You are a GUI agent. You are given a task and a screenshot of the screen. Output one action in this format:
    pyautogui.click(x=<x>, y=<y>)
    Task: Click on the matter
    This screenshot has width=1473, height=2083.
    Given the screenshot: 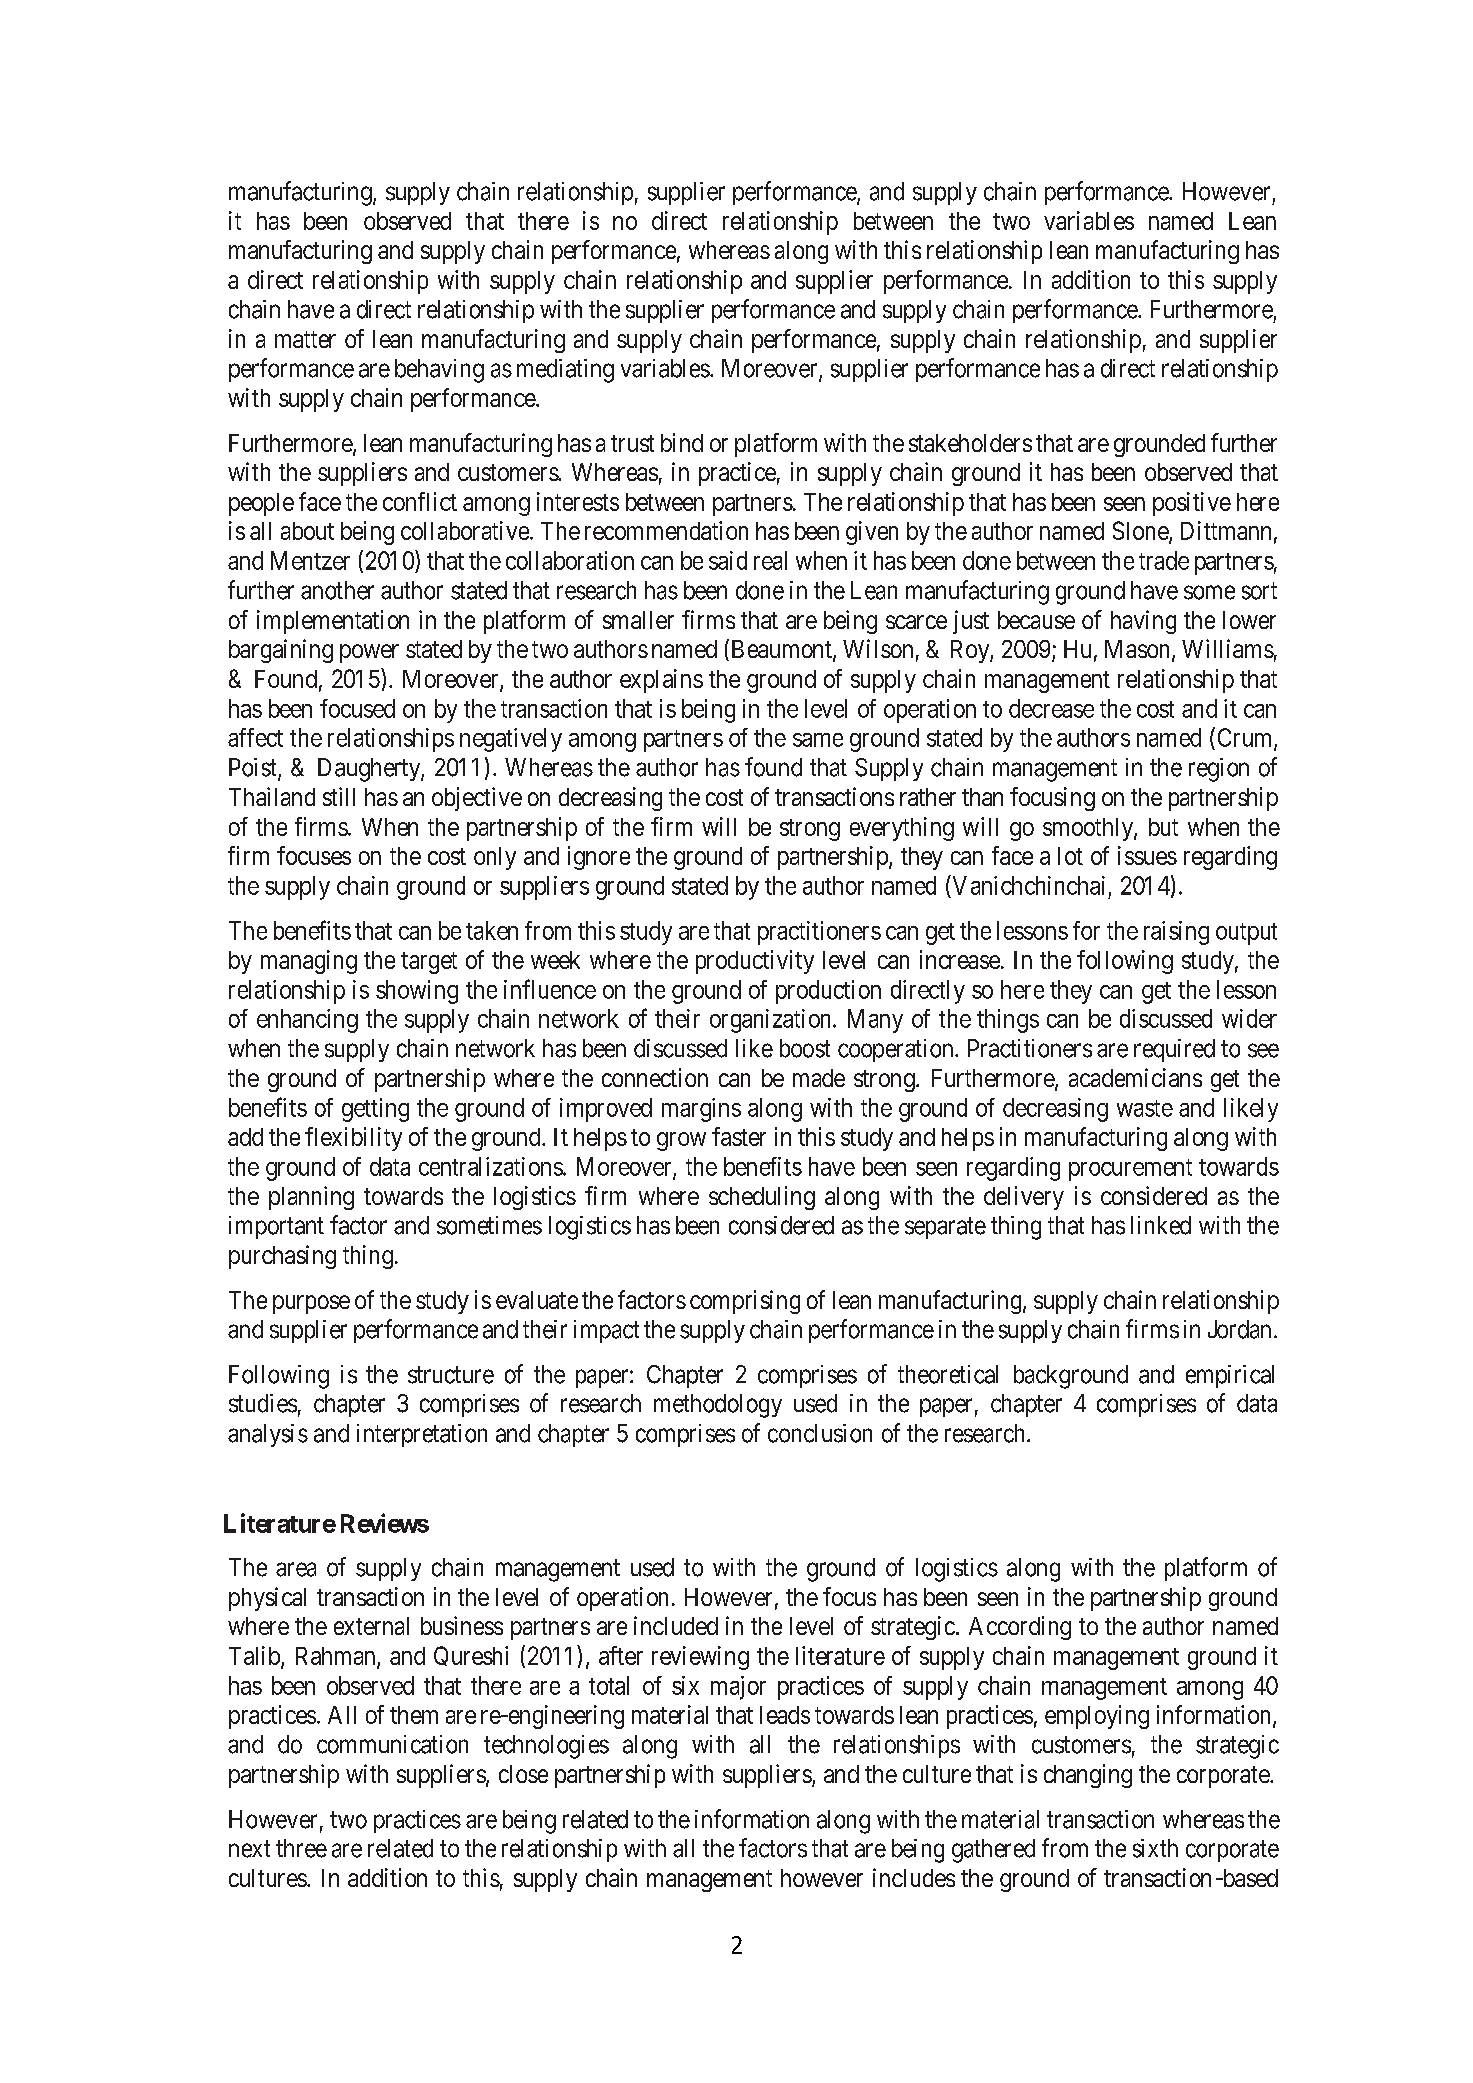 What is the action you would take?
    pyautogui.click(x=305, y=339)
